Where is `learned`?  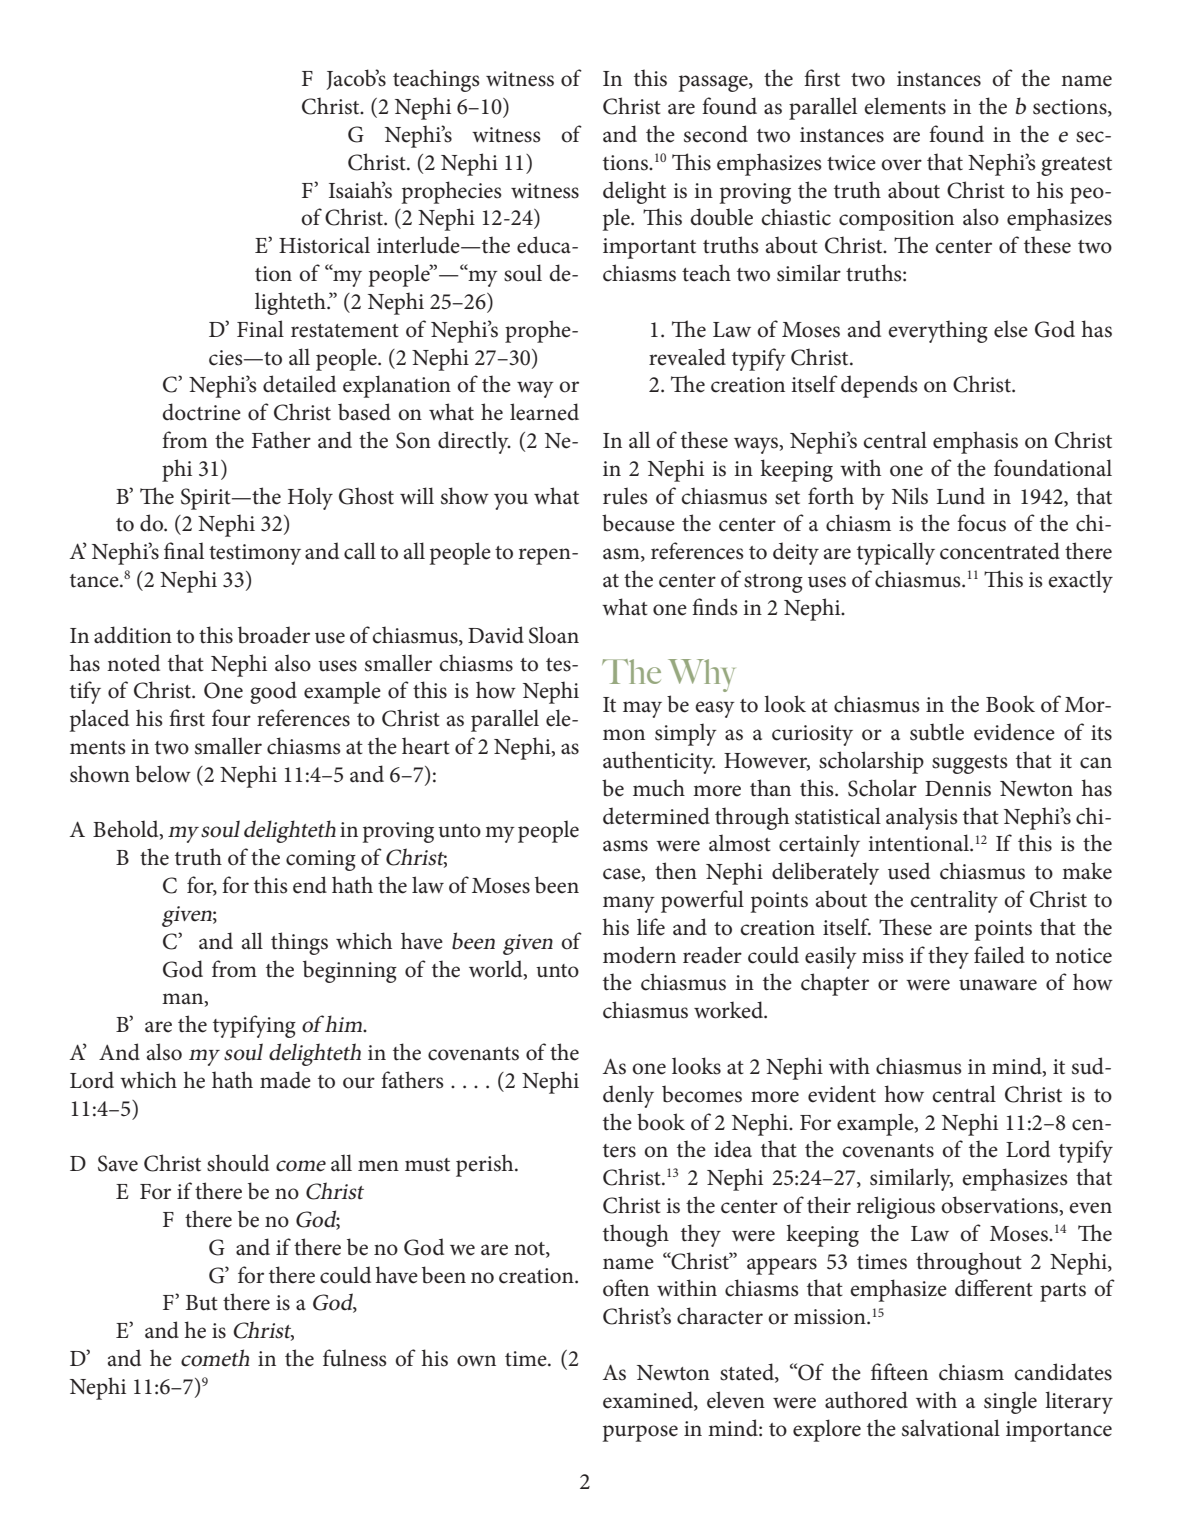
learned is located at coordinates (544, 412).
